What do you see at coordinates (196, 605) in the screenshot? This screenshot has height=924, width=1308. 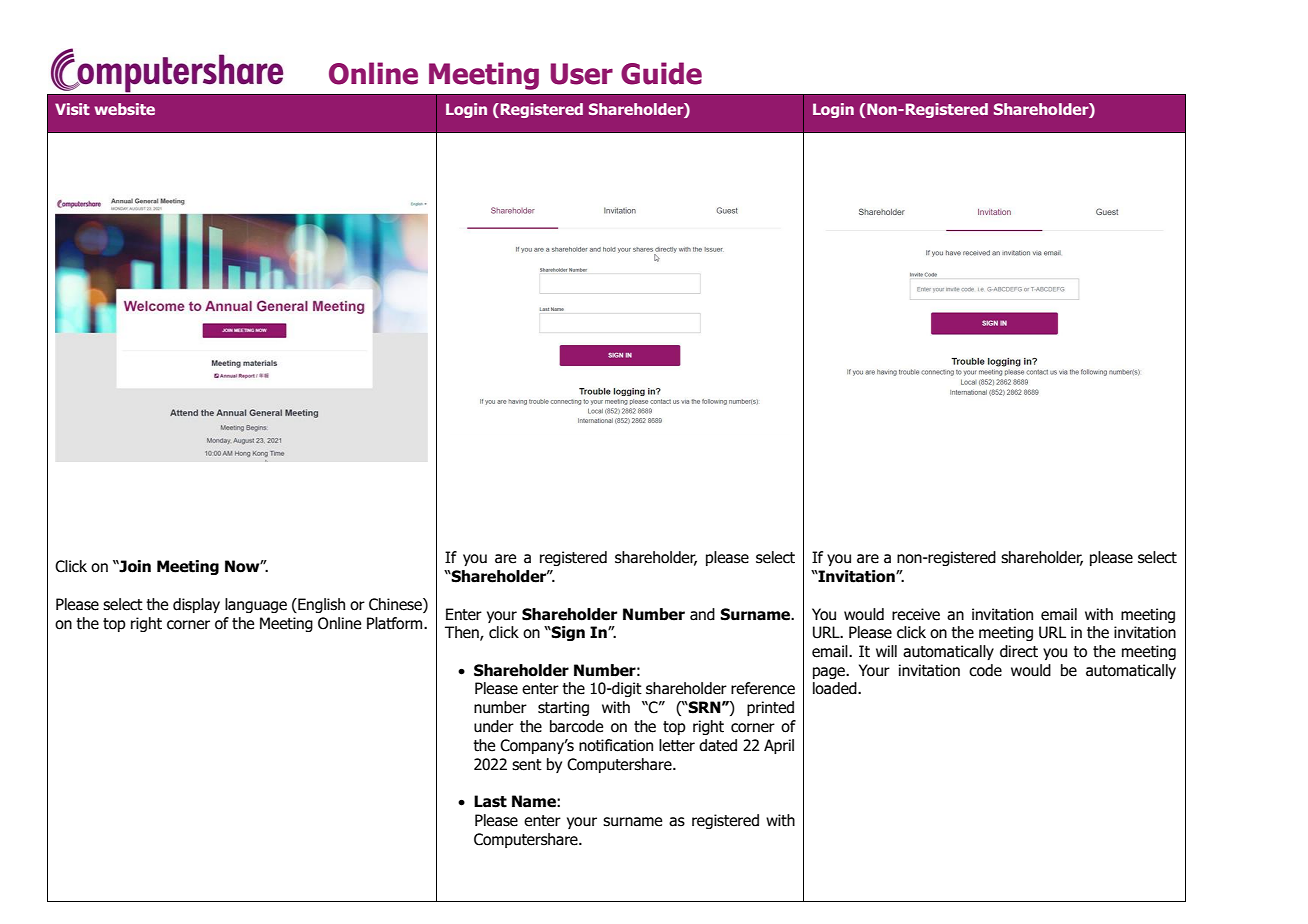 I see `display` at bounding box center [196, 605].
